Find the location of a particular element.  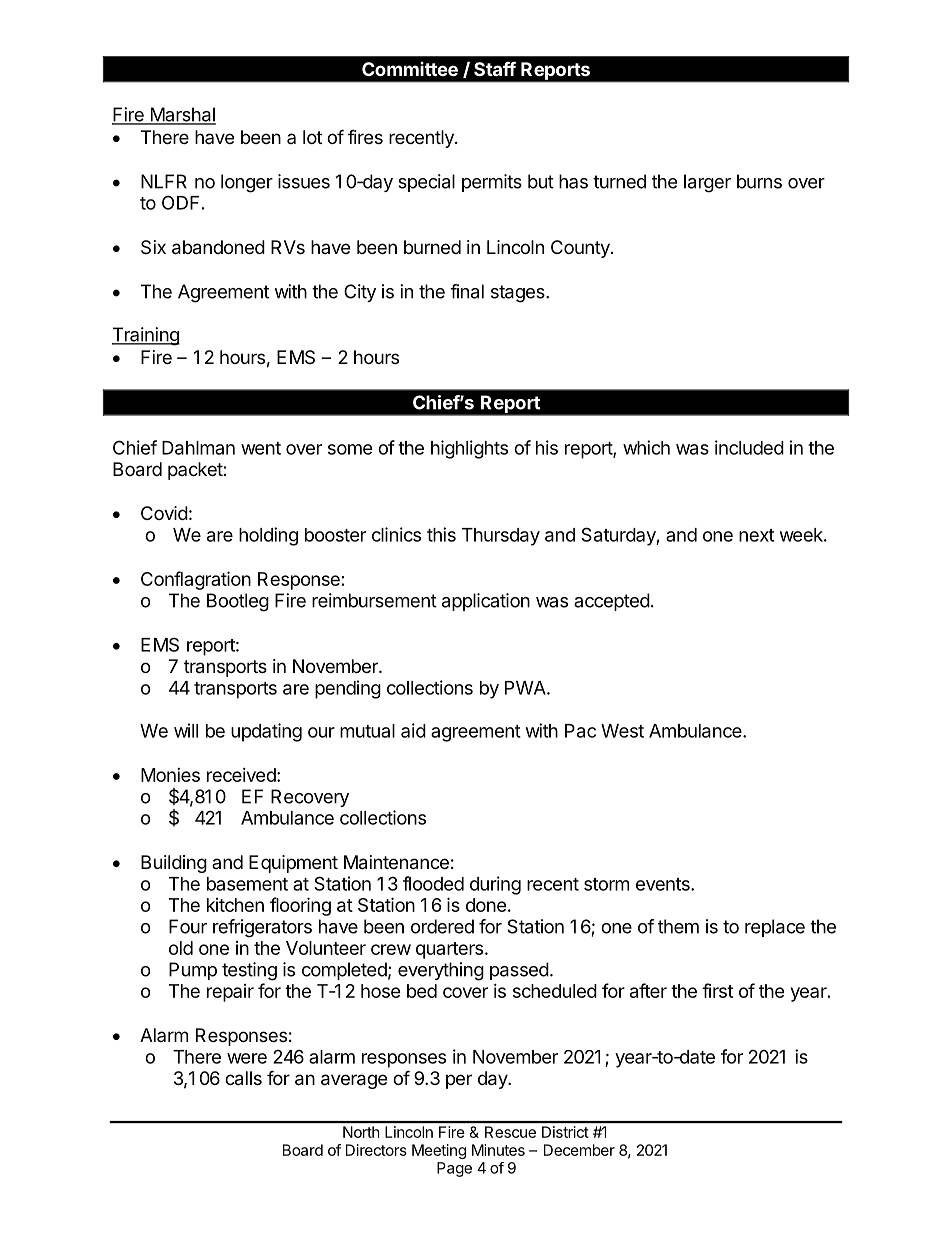

next is located at coordinates (756, 535).
